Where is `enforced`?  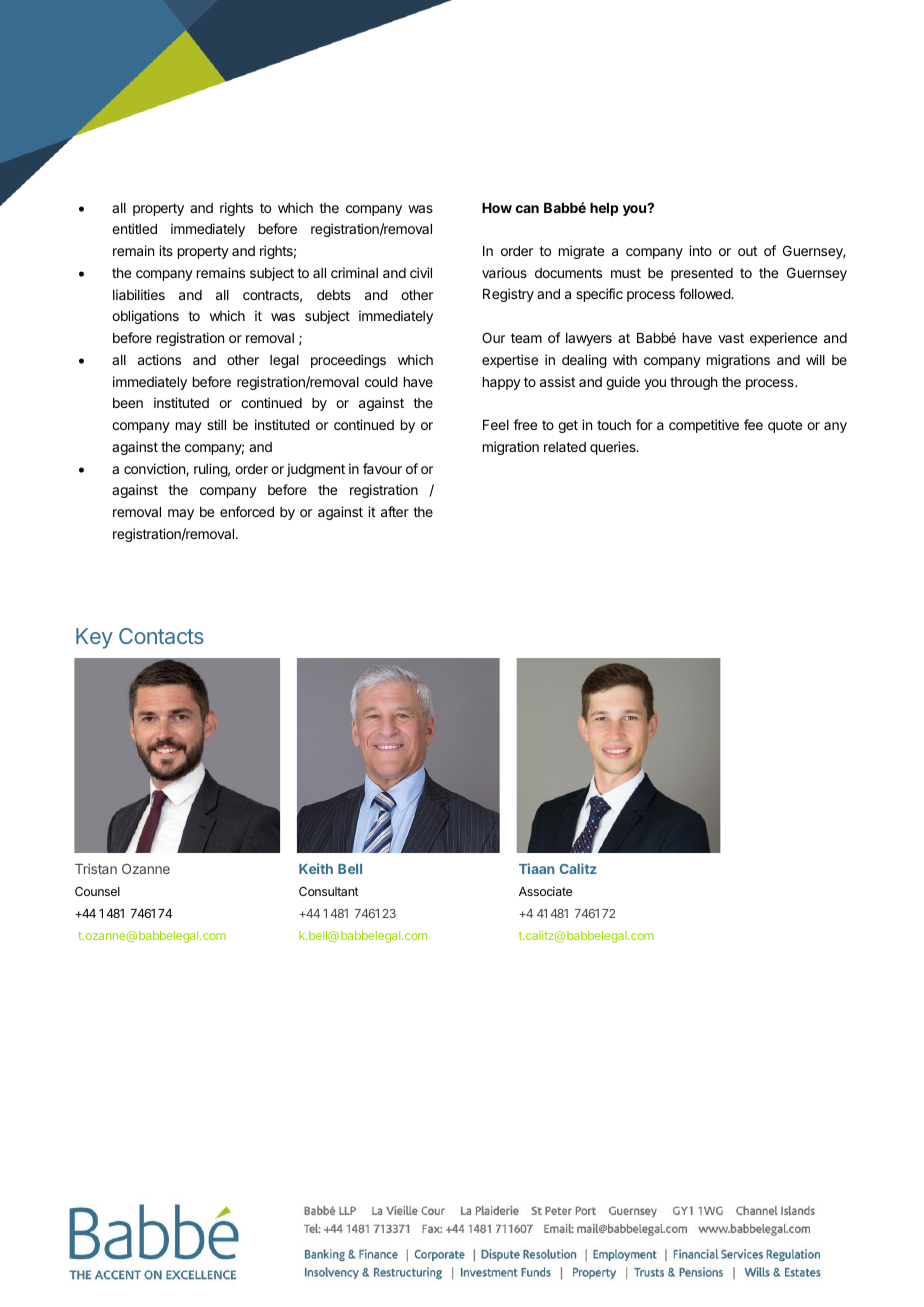
enforced is located at coordinates (247, 511).
